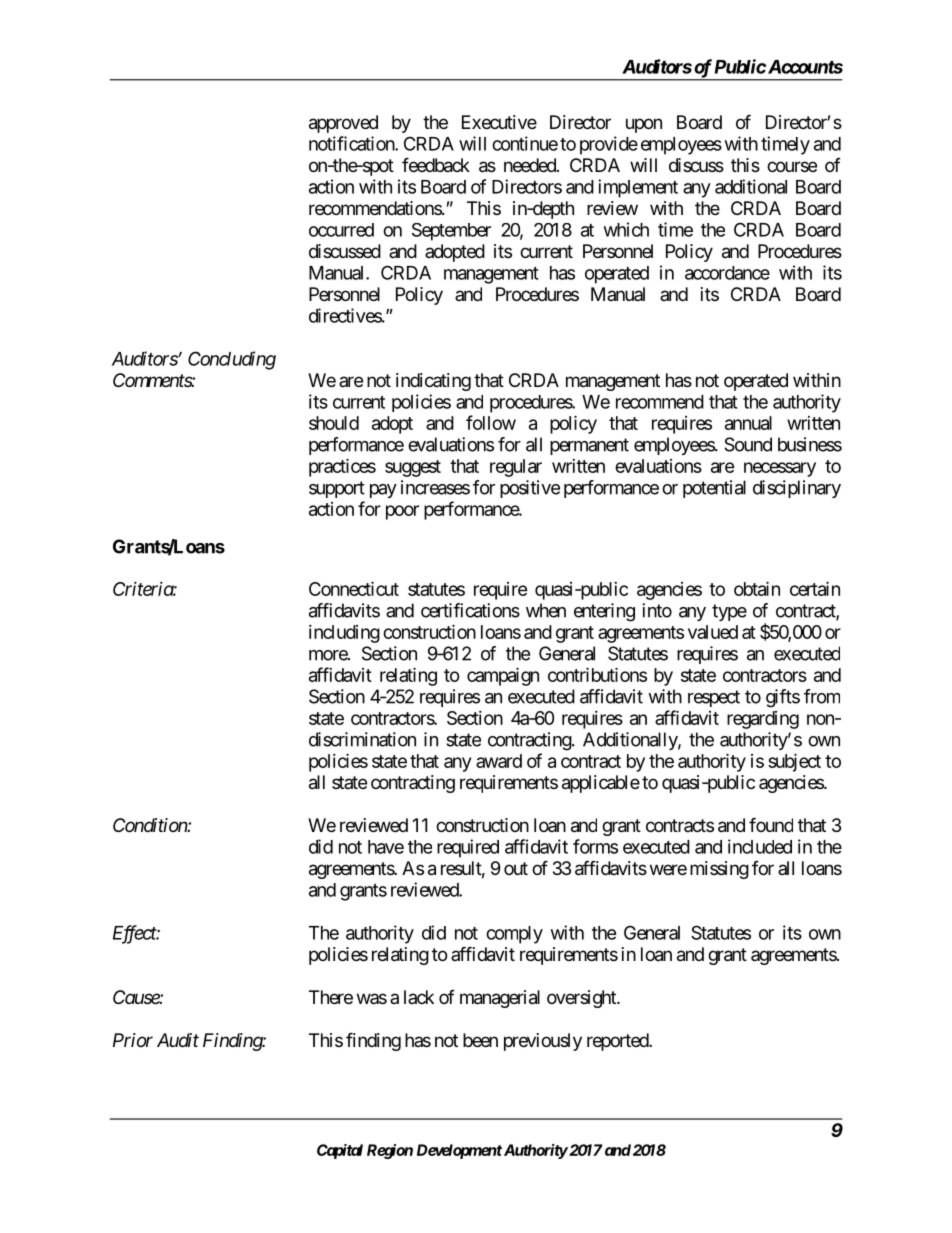  What do you see at coordinates (459, 1151) in the screenshot?
I see `Development` at bounding box center [459, 1151].
